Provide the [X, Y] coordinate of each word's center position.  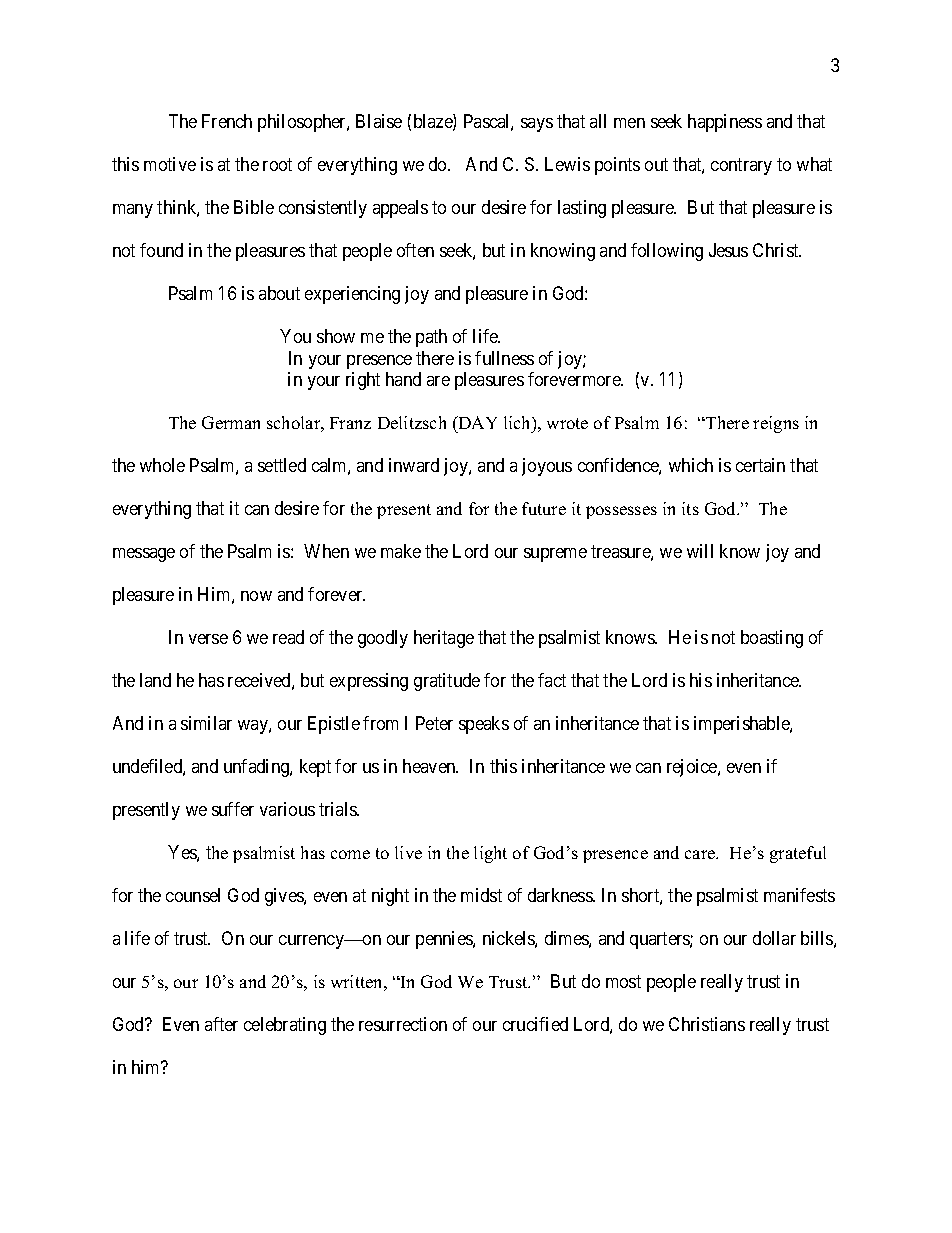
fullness [504, 358]
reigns [776, 424]
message [144, 555]
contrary [741, 167]
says [537, 125]
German [231, 422]
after [221, 1024]
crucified [535, 1024]
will [700, 551]
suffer [233, 809]
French [227, 121]
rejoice [693, 768]
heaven [430, 766]
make [401, 551]
